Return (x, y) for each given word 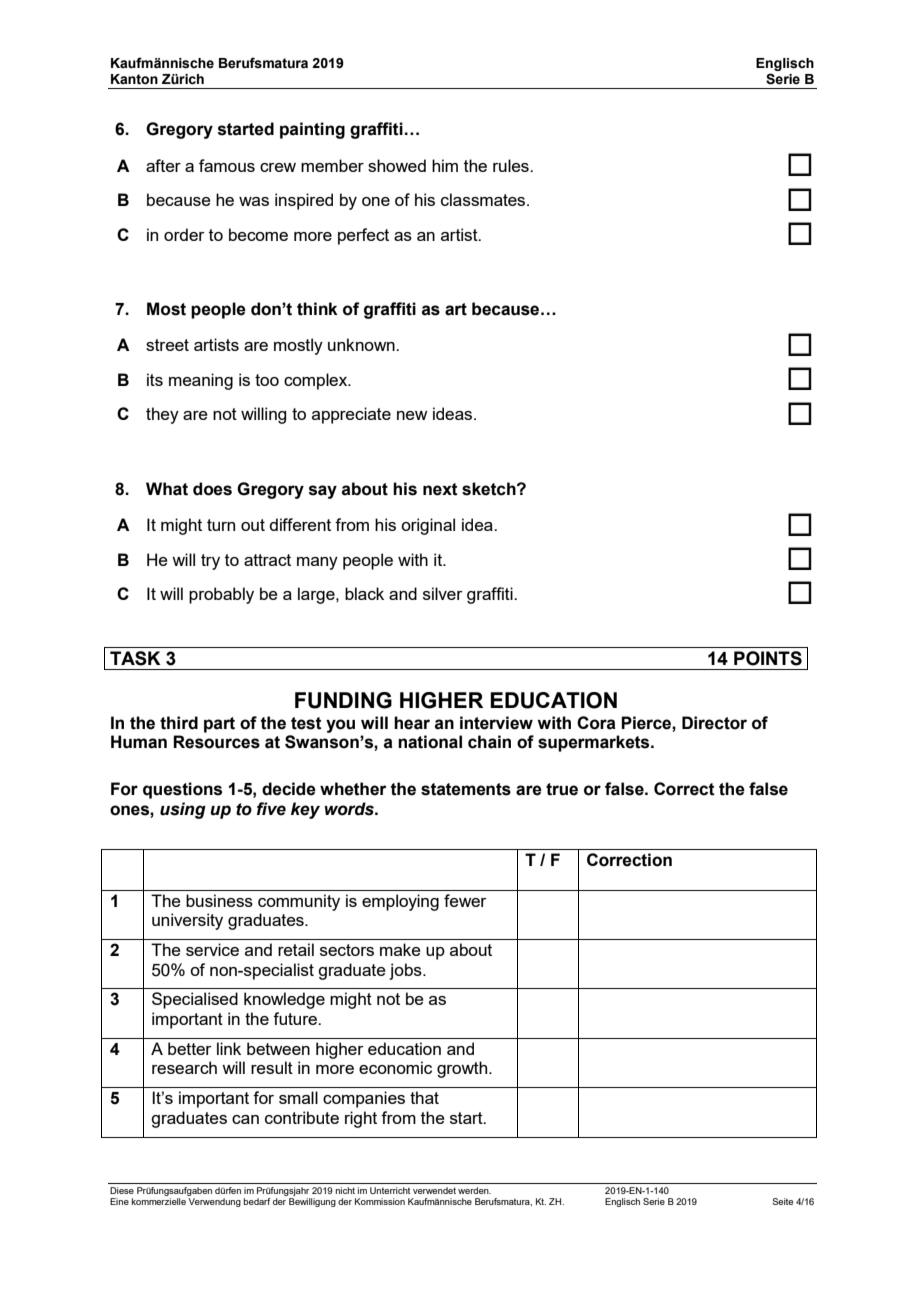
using (183, 810)
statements (466, 789)
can (245, 1119)
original (428, 526)
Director (714, 723)
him (445, 165)
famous (227, 165)
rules (512, 165)
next (440, 489)
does (212, 489)
